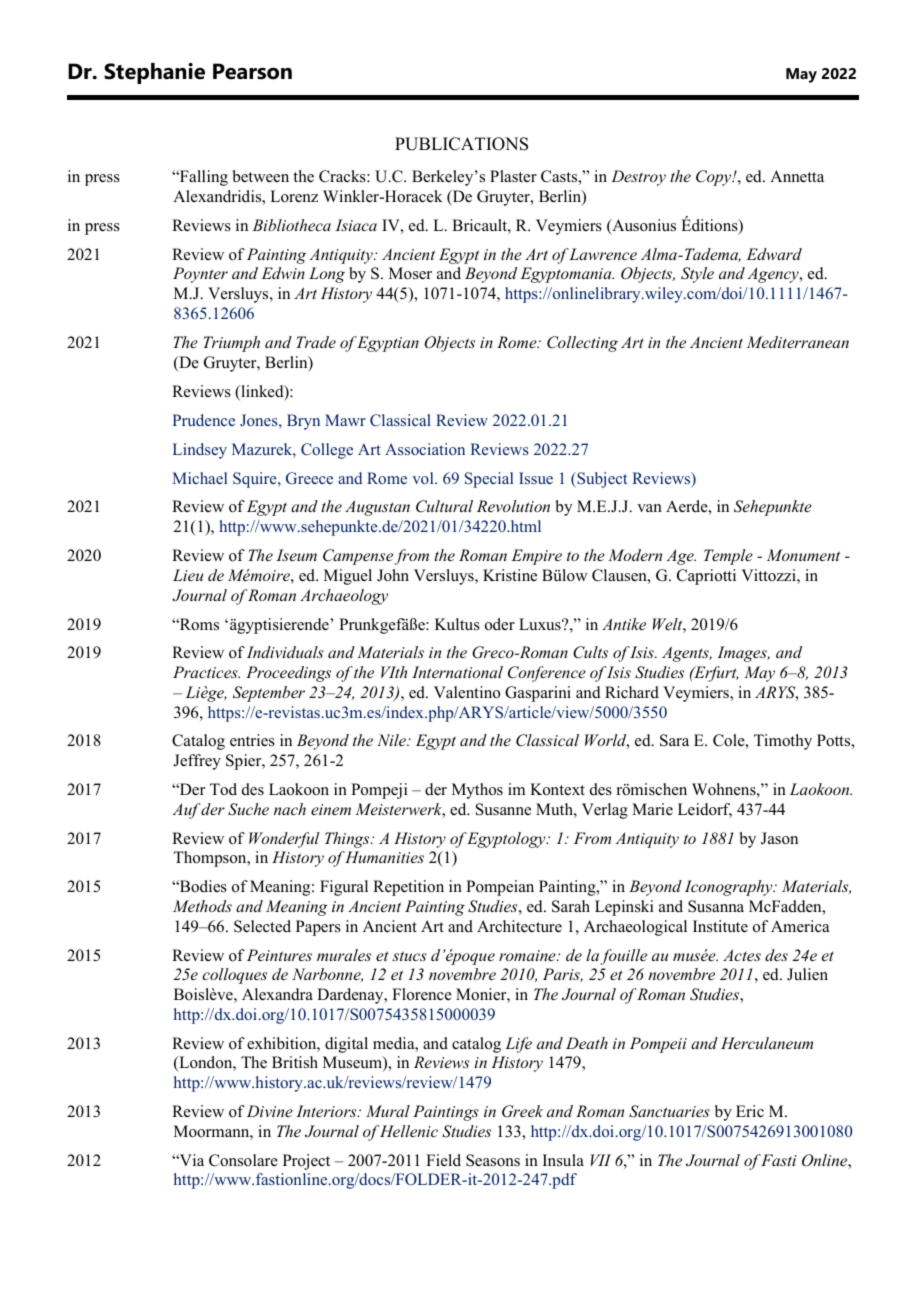 The image size is (924, 1307). I want to click on Methods, so click(202, 906).
